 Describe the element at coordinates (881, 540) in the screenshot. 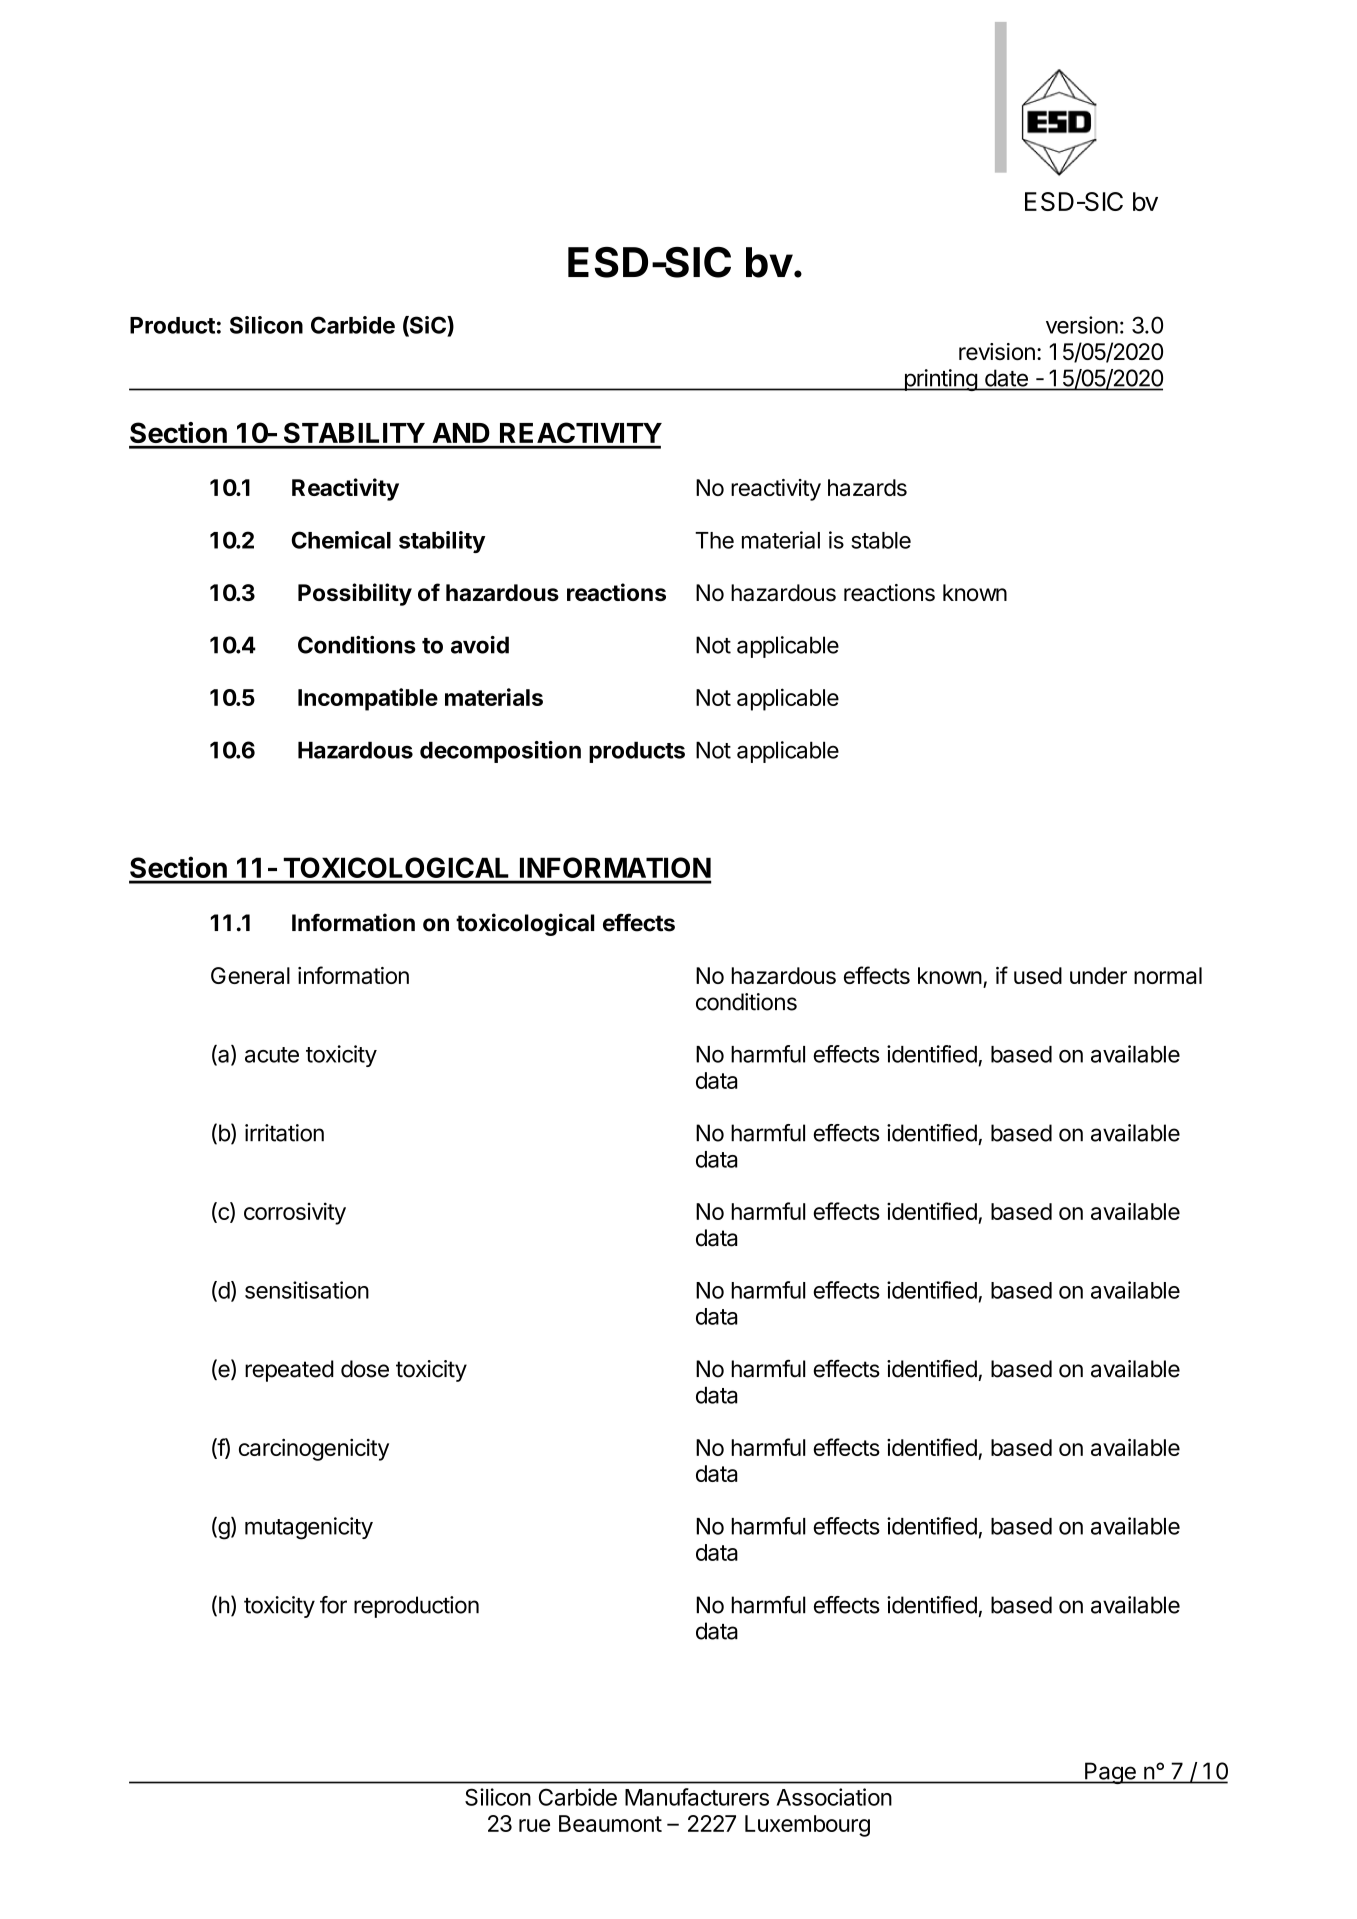

I see `stable` at that location.
